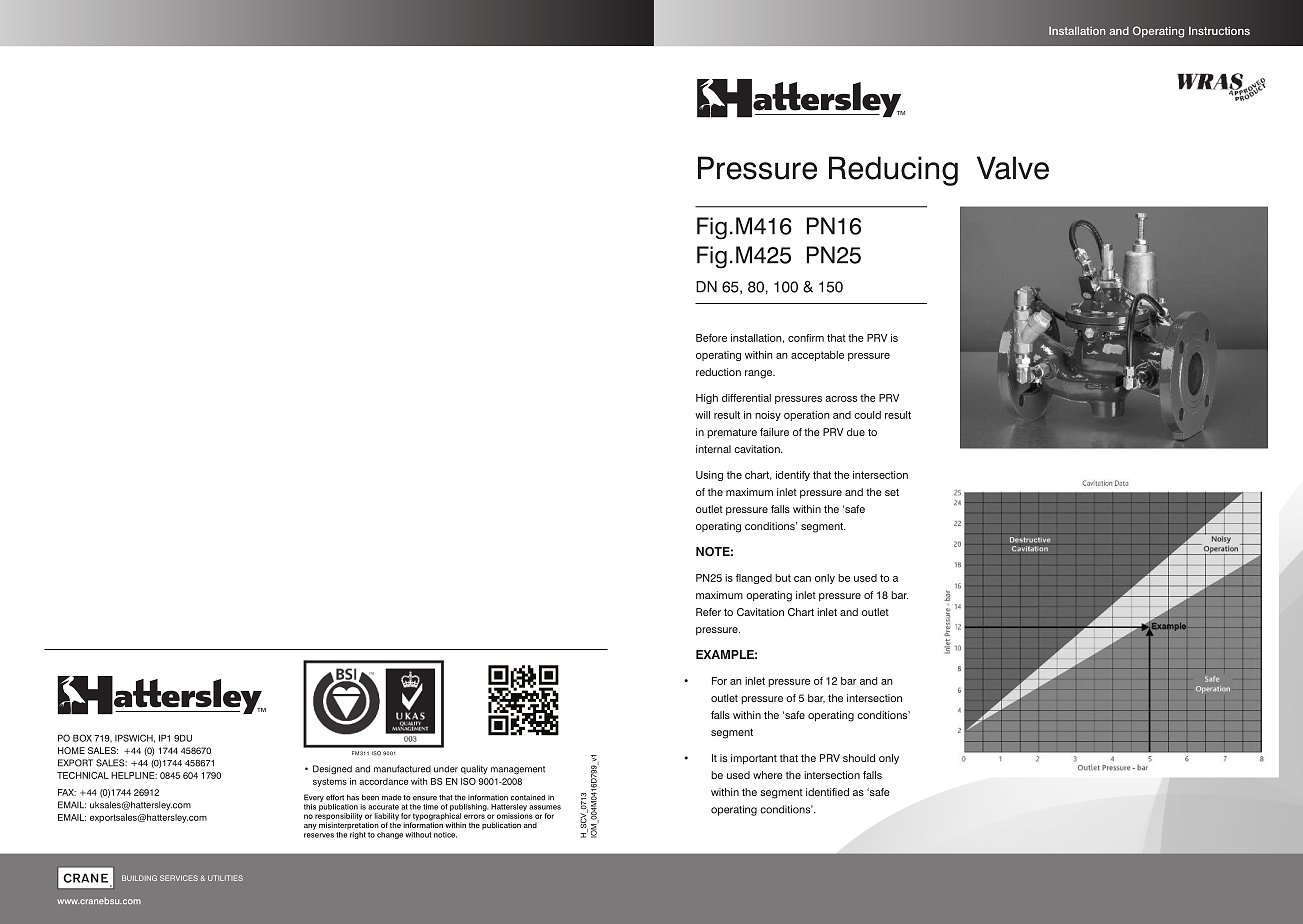  What do you see at coordinates (713, 449) in the screenshot?
I see `internal` at bounding box center [713, 449].
